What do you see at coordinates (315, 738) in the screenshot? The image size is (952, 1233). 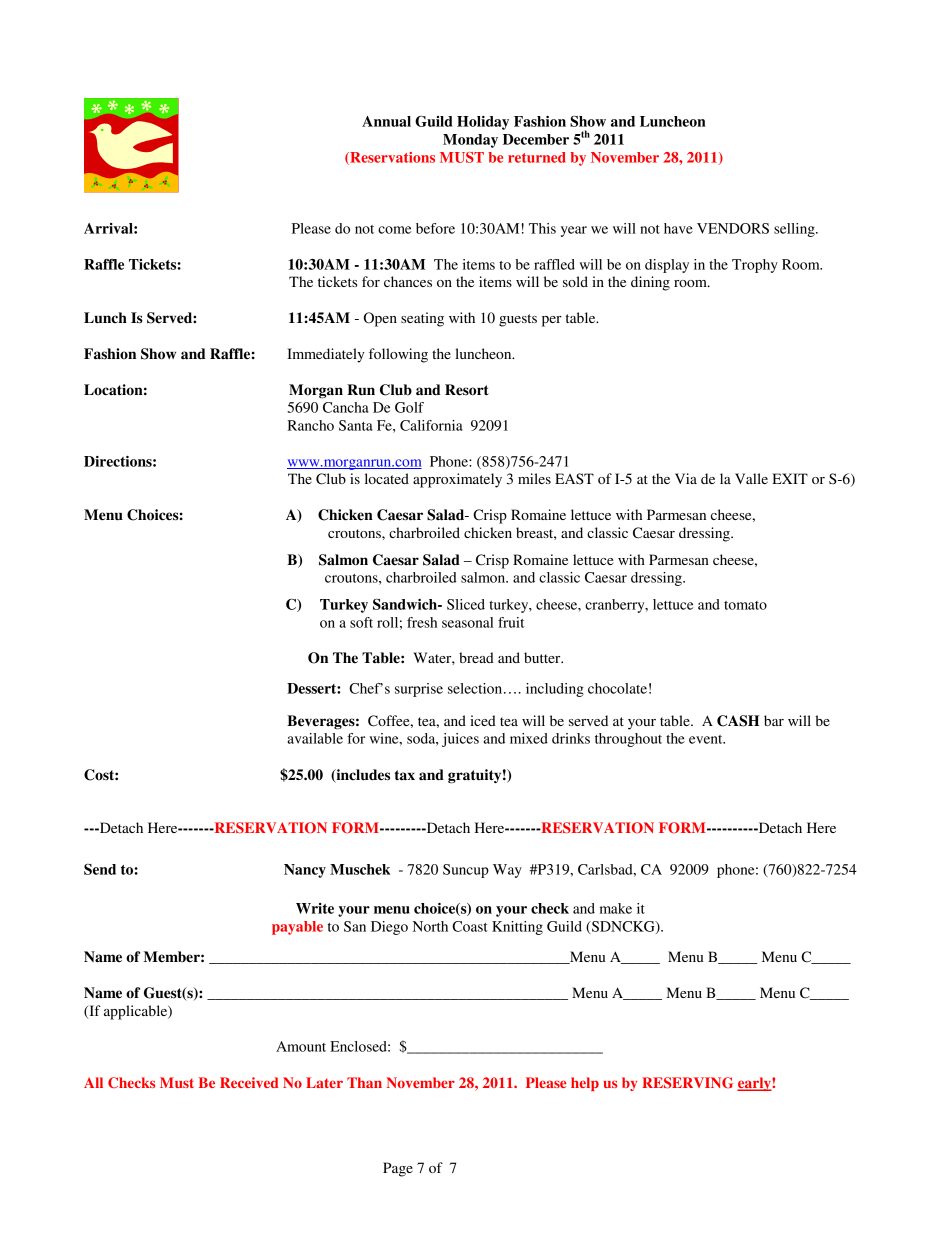 I see `available` at bounding box center [315, 738].
